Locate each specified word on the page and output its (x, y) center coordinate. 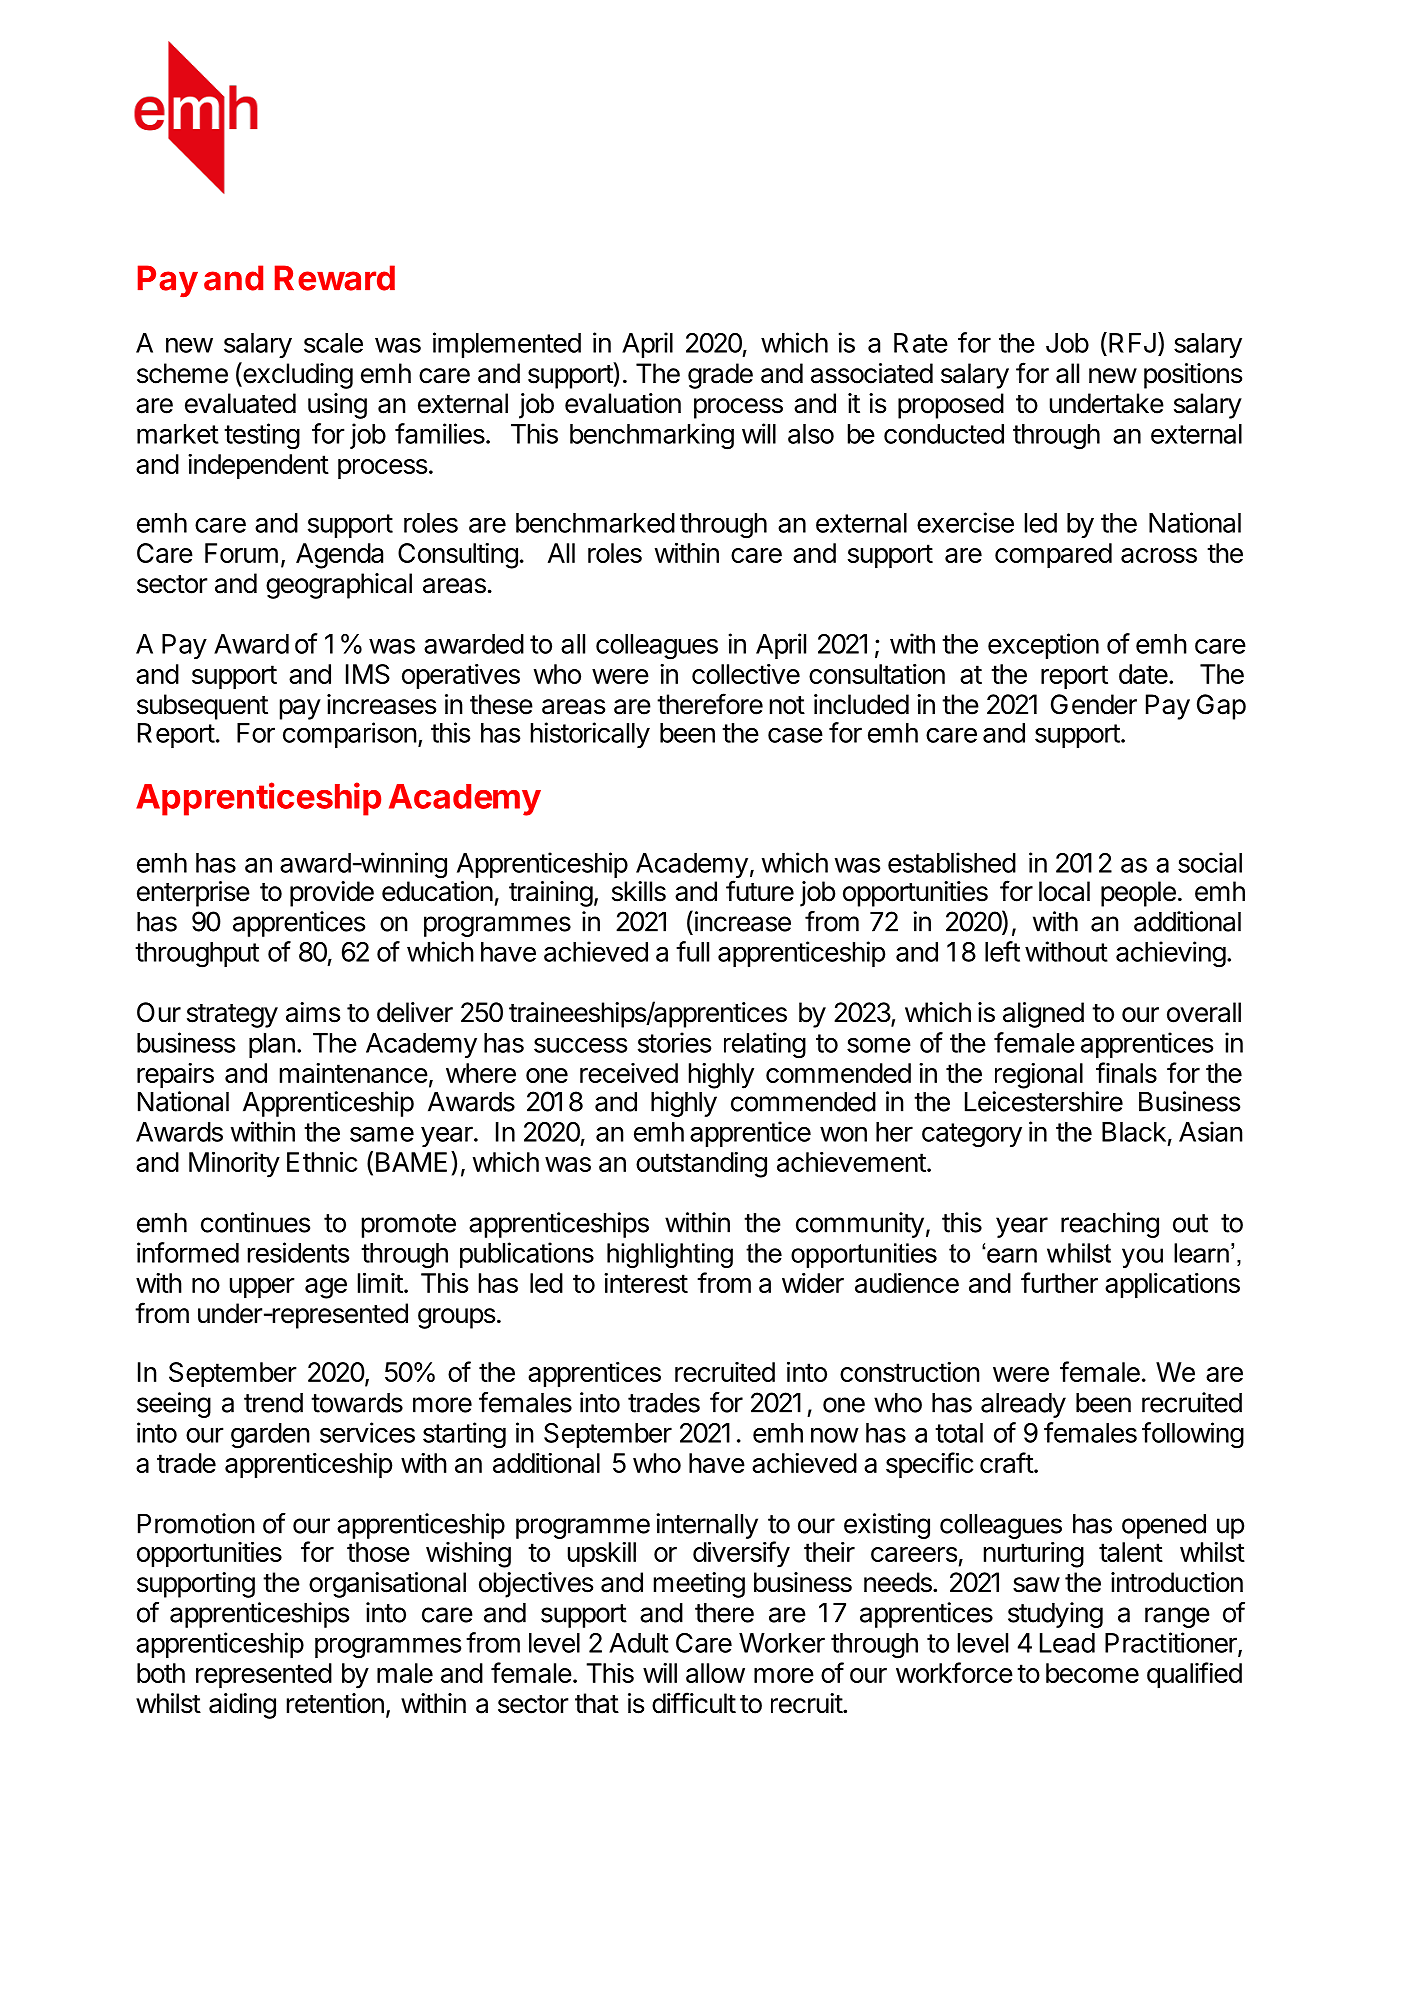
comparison (350, 735)
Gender (1094, 704)
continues (255, 1222)
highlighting (670, 1255)
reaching (1110, 1225)
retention (335, 1703)
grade (720, 376)
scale (333, 343)
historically (590, 735)
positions (1193, 376)
